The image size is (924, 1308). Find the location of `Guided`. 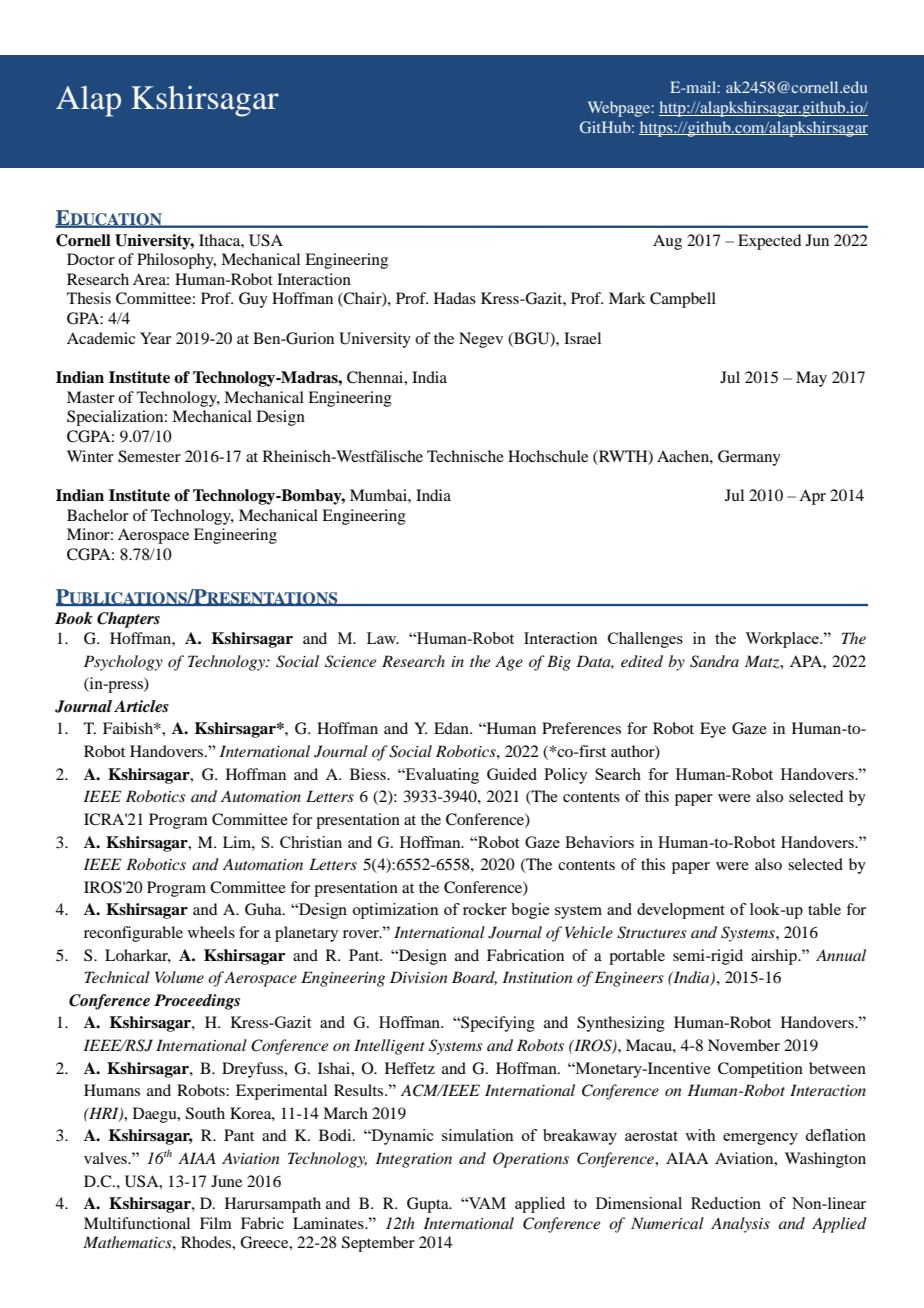

Guided is located at coordinates (512, 774).
